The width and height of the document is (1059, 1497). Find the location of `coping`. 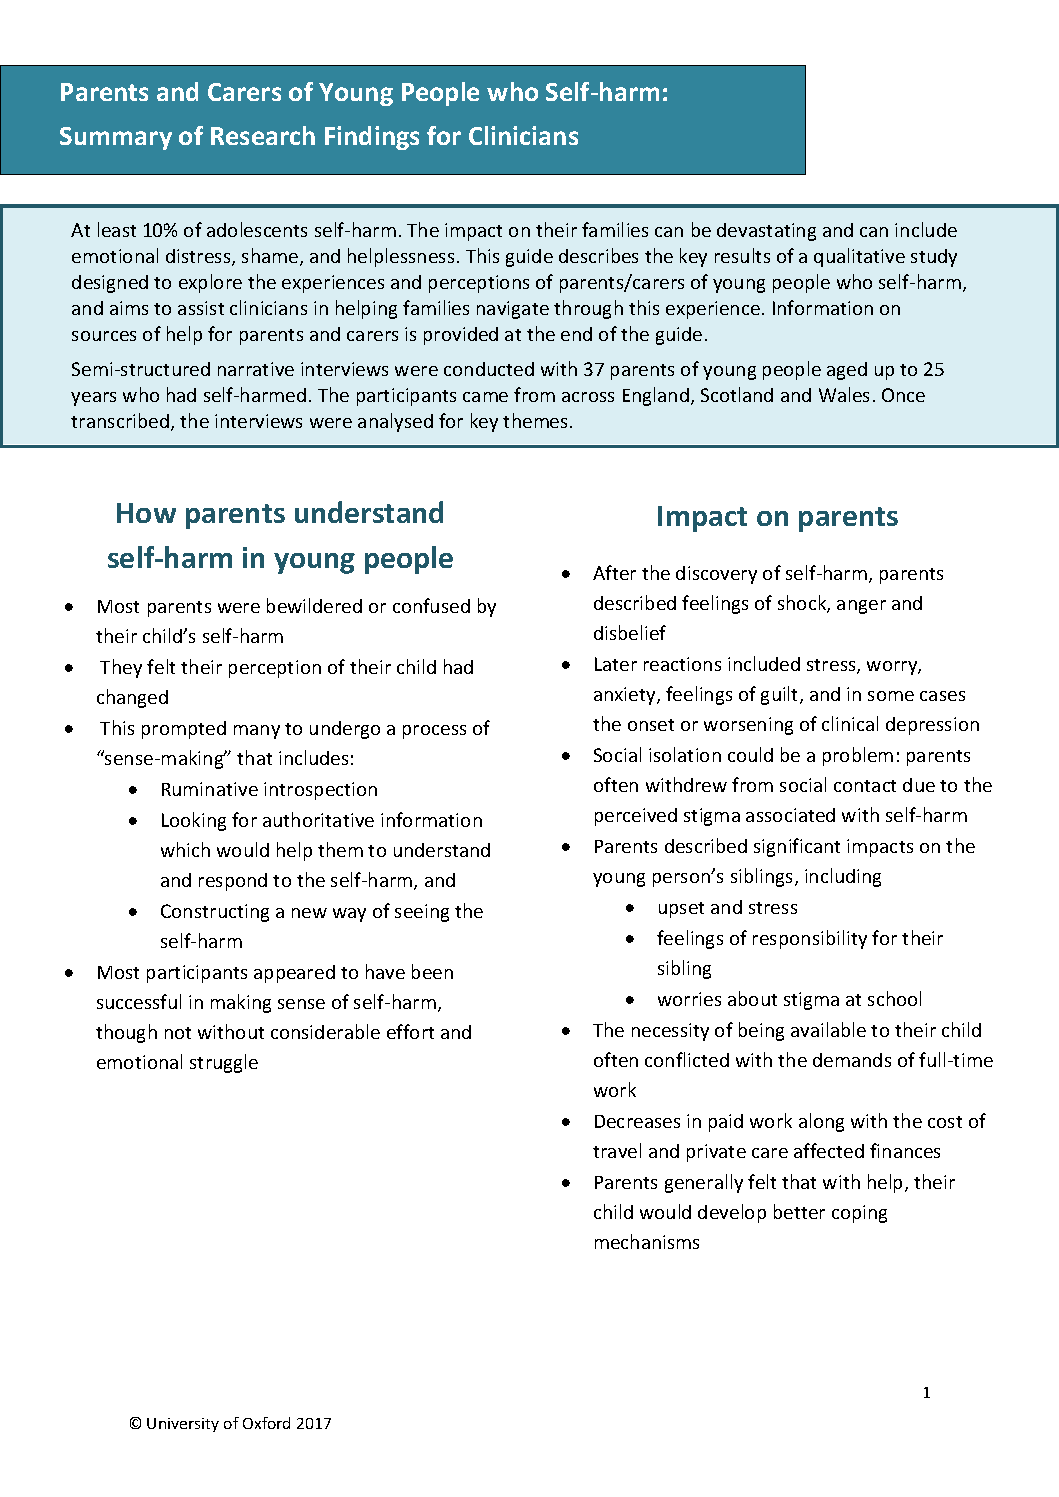

coping is located at coordinates (859, 1214).
